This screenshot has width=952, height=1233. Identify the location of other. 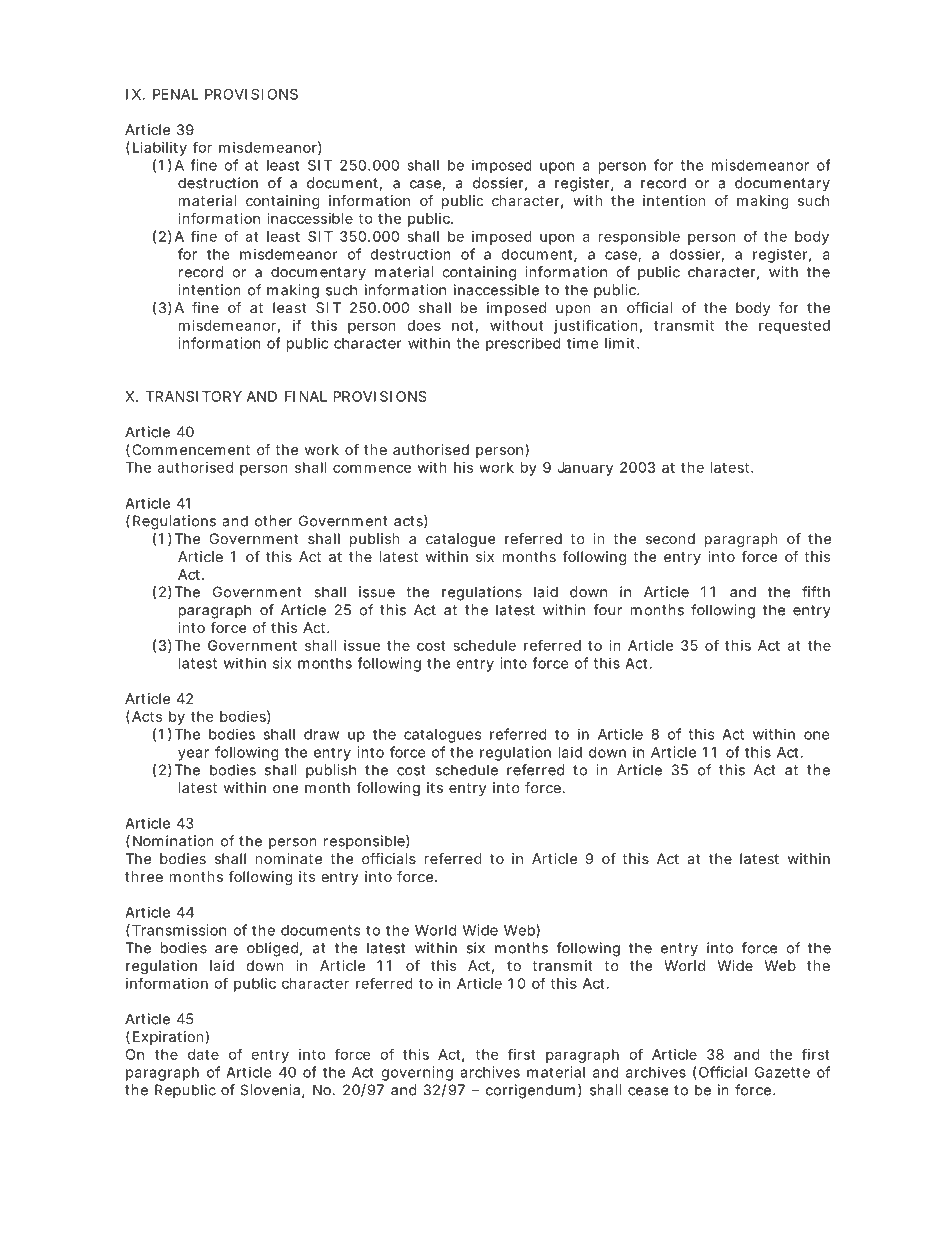
(273, 521).
